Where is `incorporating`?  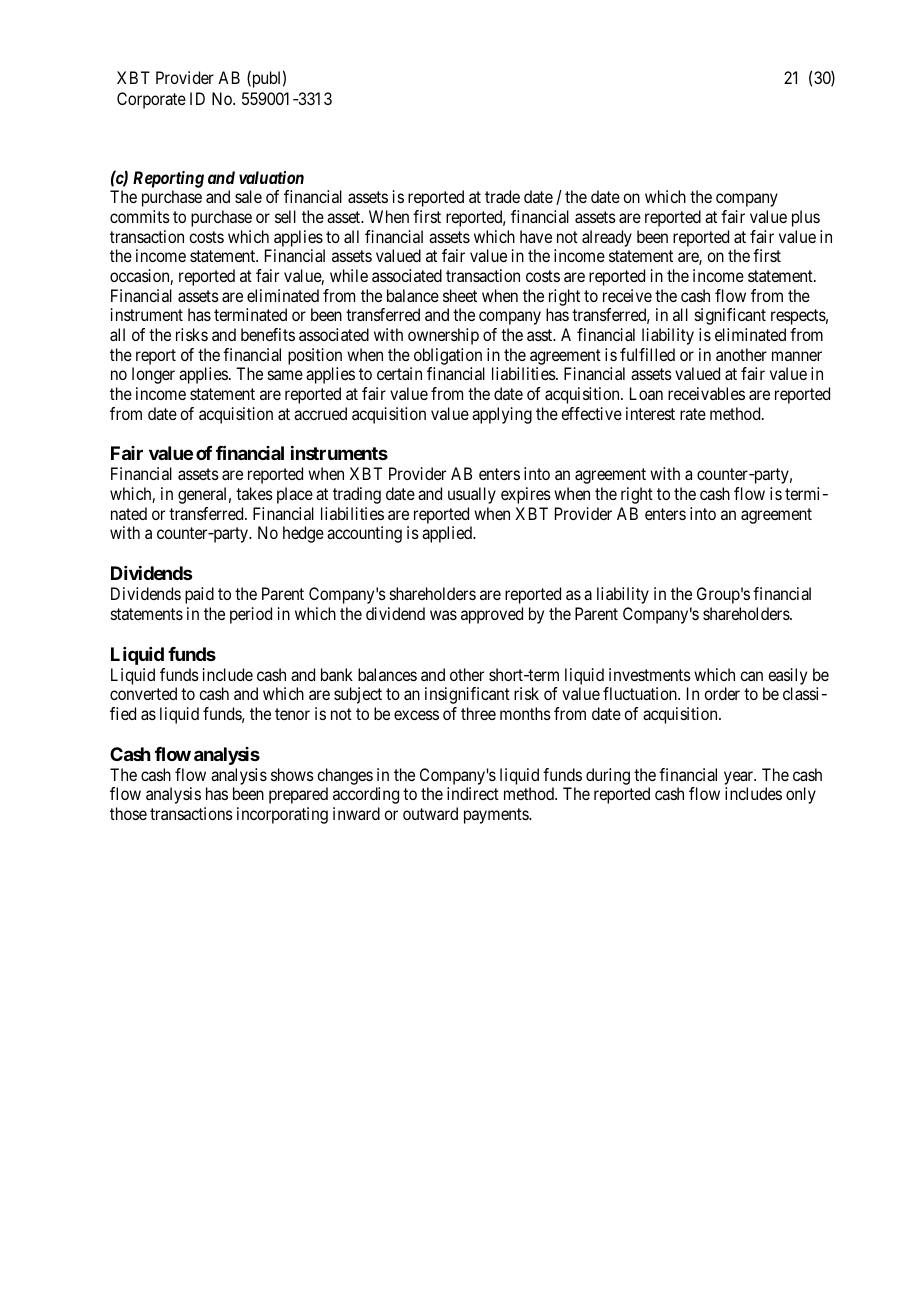 incorporating is located at coordinates (282, 815).
